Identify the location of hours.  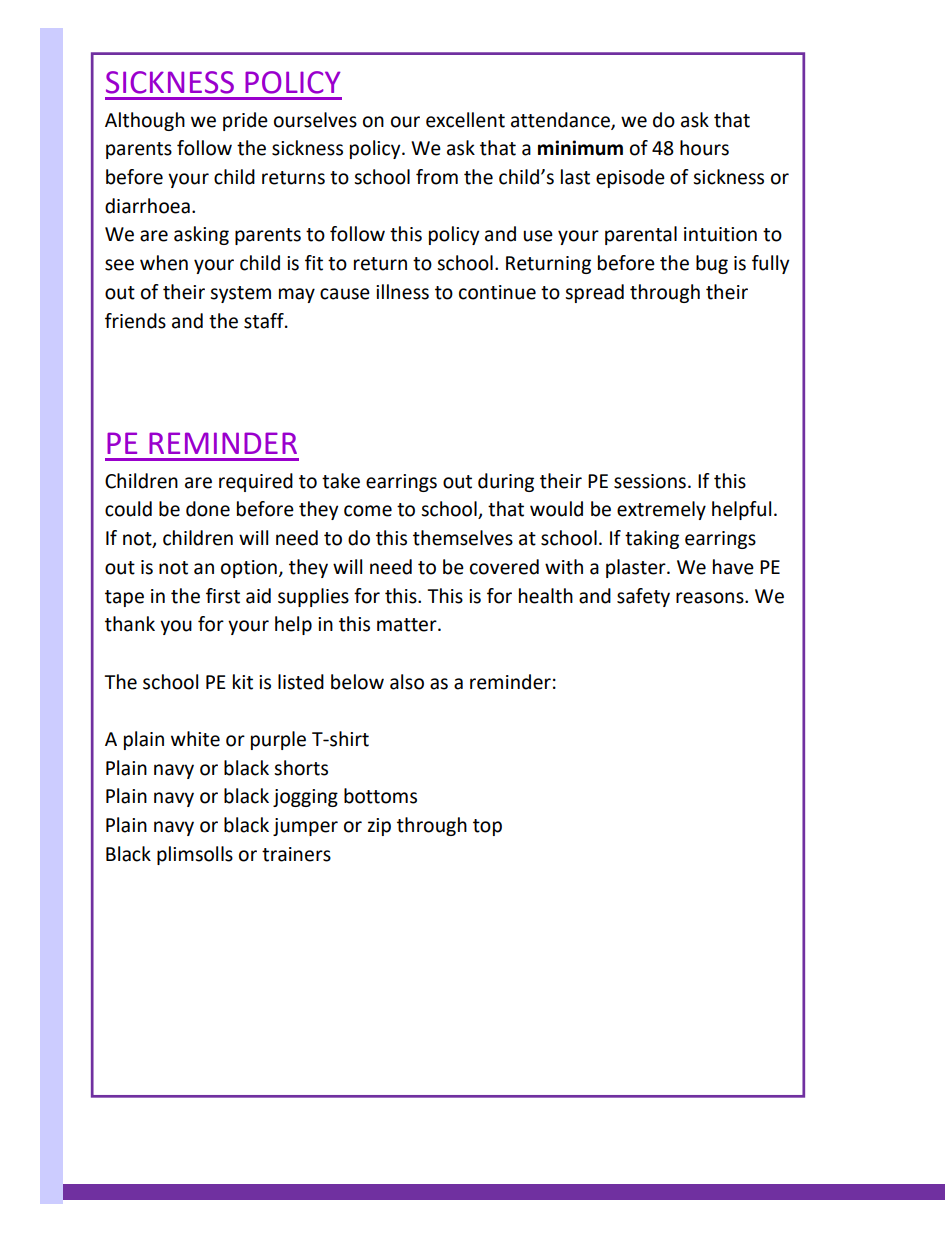
(704, 148).
